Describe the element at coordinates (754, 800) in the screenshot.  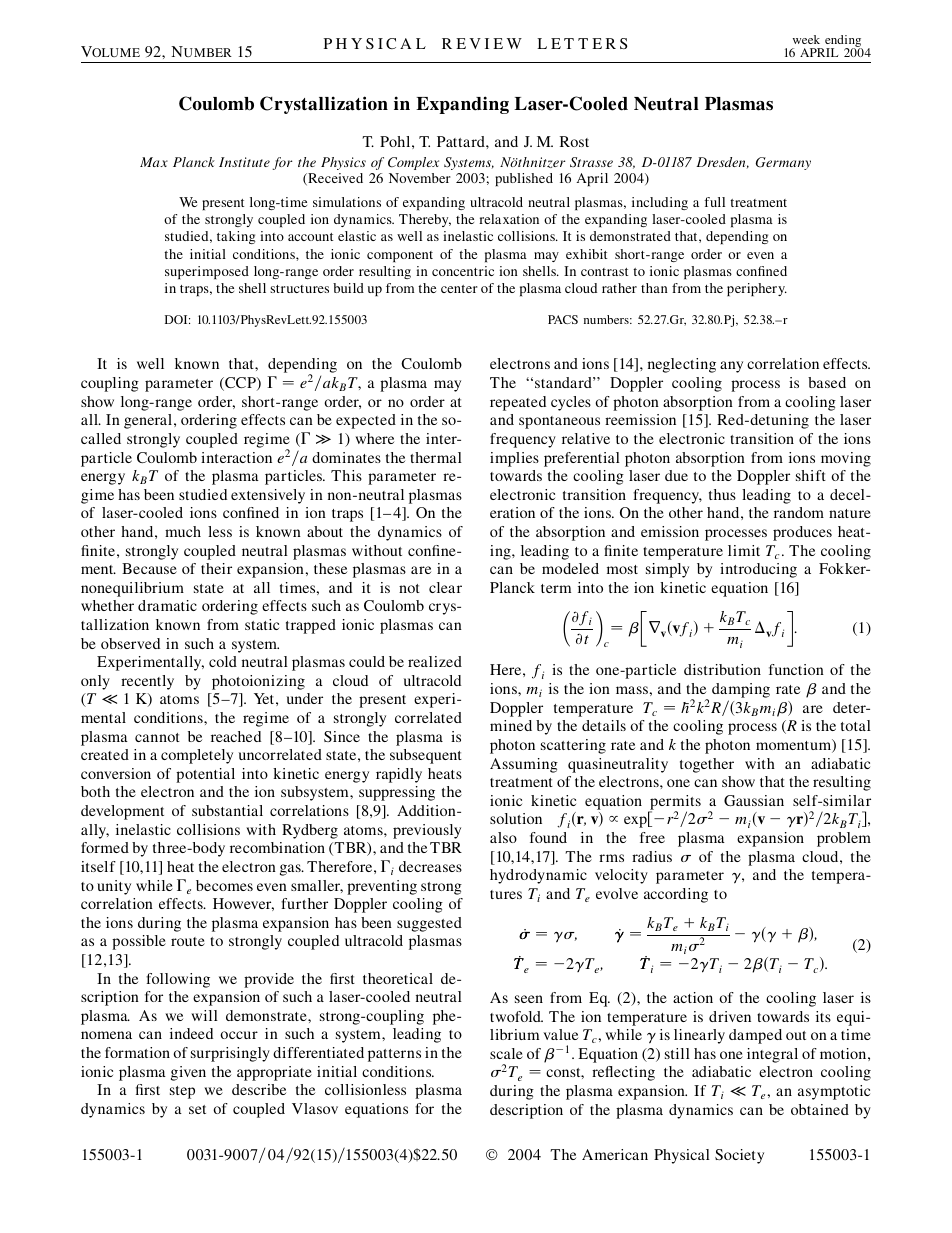
I see `Gaussian` at that location.
